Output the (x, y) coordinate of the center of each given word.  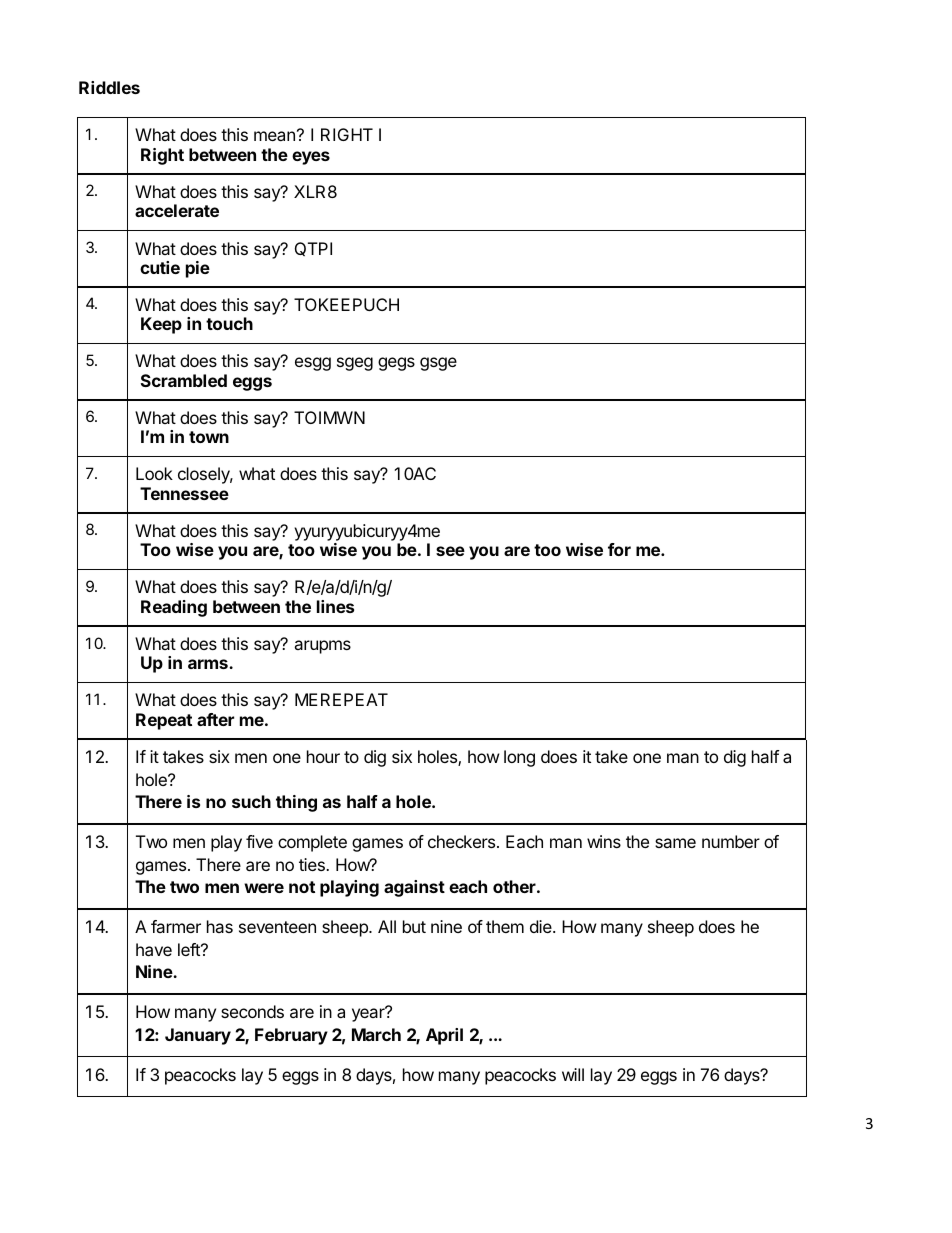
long (519, 758)
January (198, 1036)
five (259, 841)
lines (335, 606)
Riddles (109, 87)
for (619, 549)
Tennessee (184, 493)
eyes (311, 158)
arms (209, 664)
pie (198, 269)
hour (323, 756)
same (675, 843)
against (414, 888)
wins (604, 841)
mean (274, 136)
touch (229, 323)
